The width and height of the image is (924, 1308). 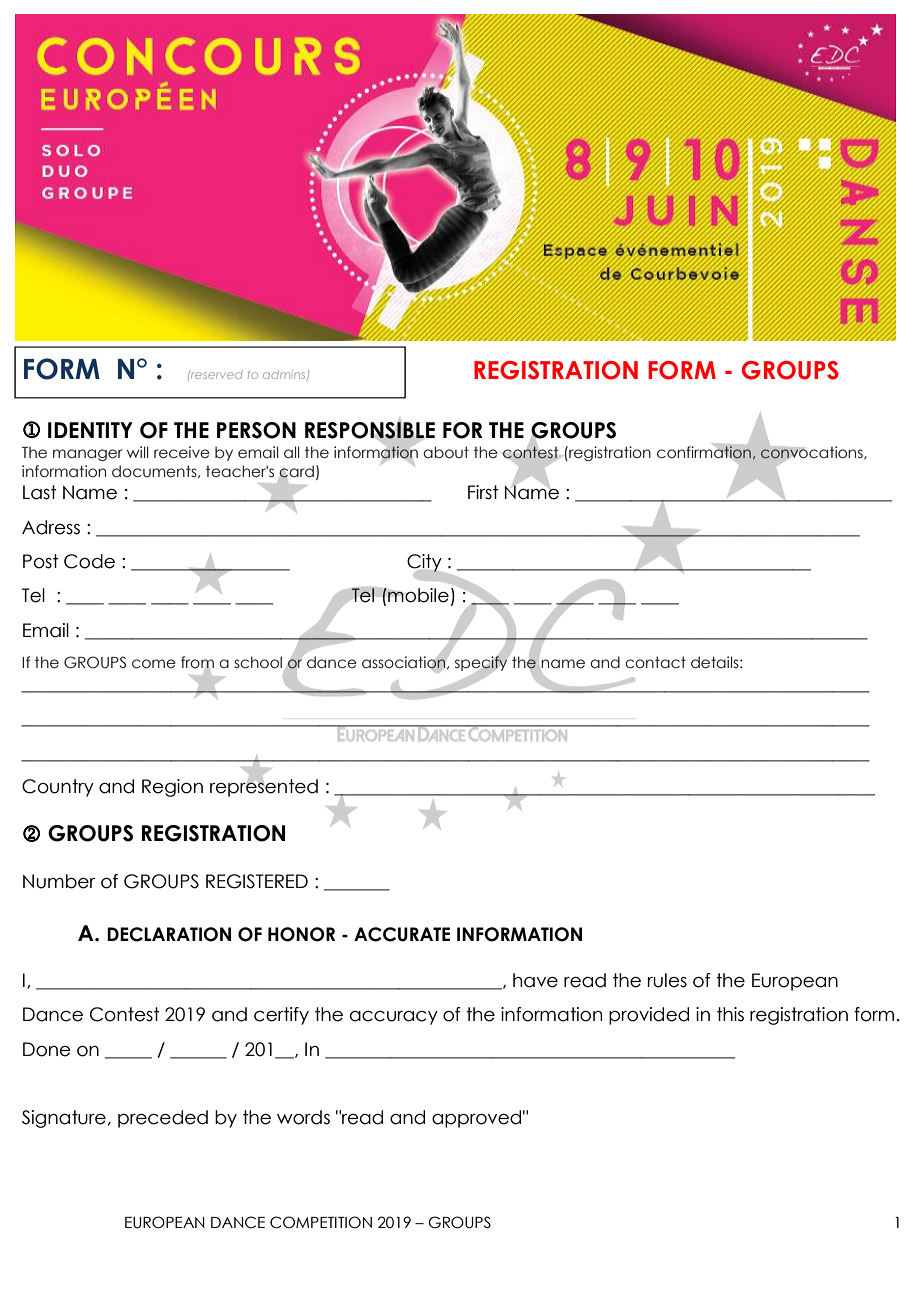 I want to click on provided, so click(x=649, y=1016).
